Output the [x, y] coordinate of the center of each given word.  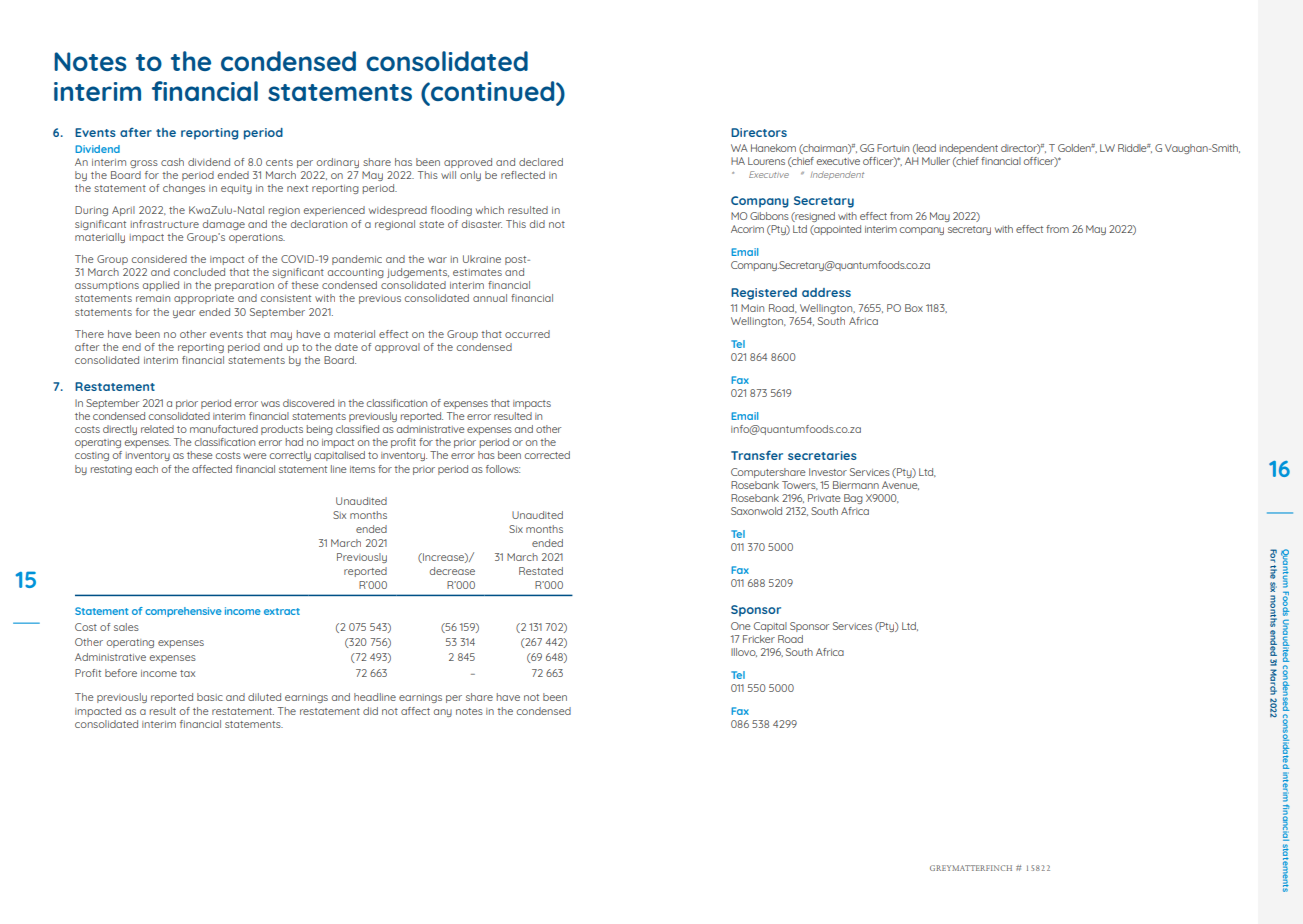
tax [187, 673]
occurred [527, 334]
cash [172, 162]
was [270, 404]
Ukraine [482, 259]
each [146, 469]
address [826, 292]
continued [493, 92]
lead [925, 149]
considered [159, 259]
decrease [452, 571]
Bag [853, 499]
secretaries [822, 455]
